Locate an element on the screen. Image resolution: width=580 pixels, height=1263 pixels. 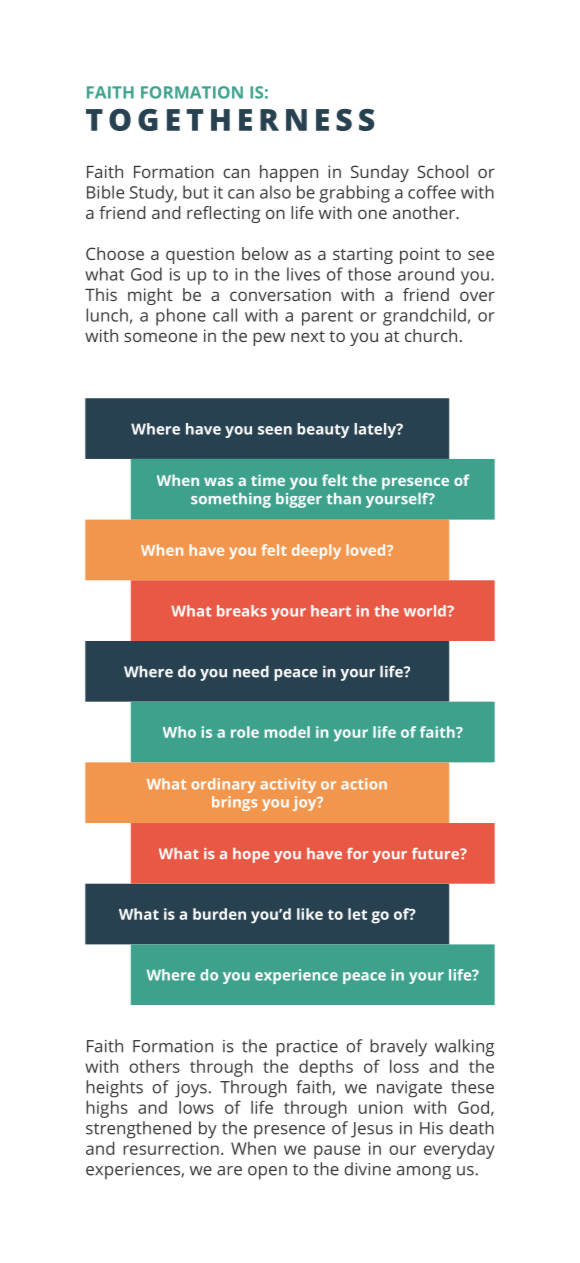
strengthened is located at coordinates (138, 1130).
